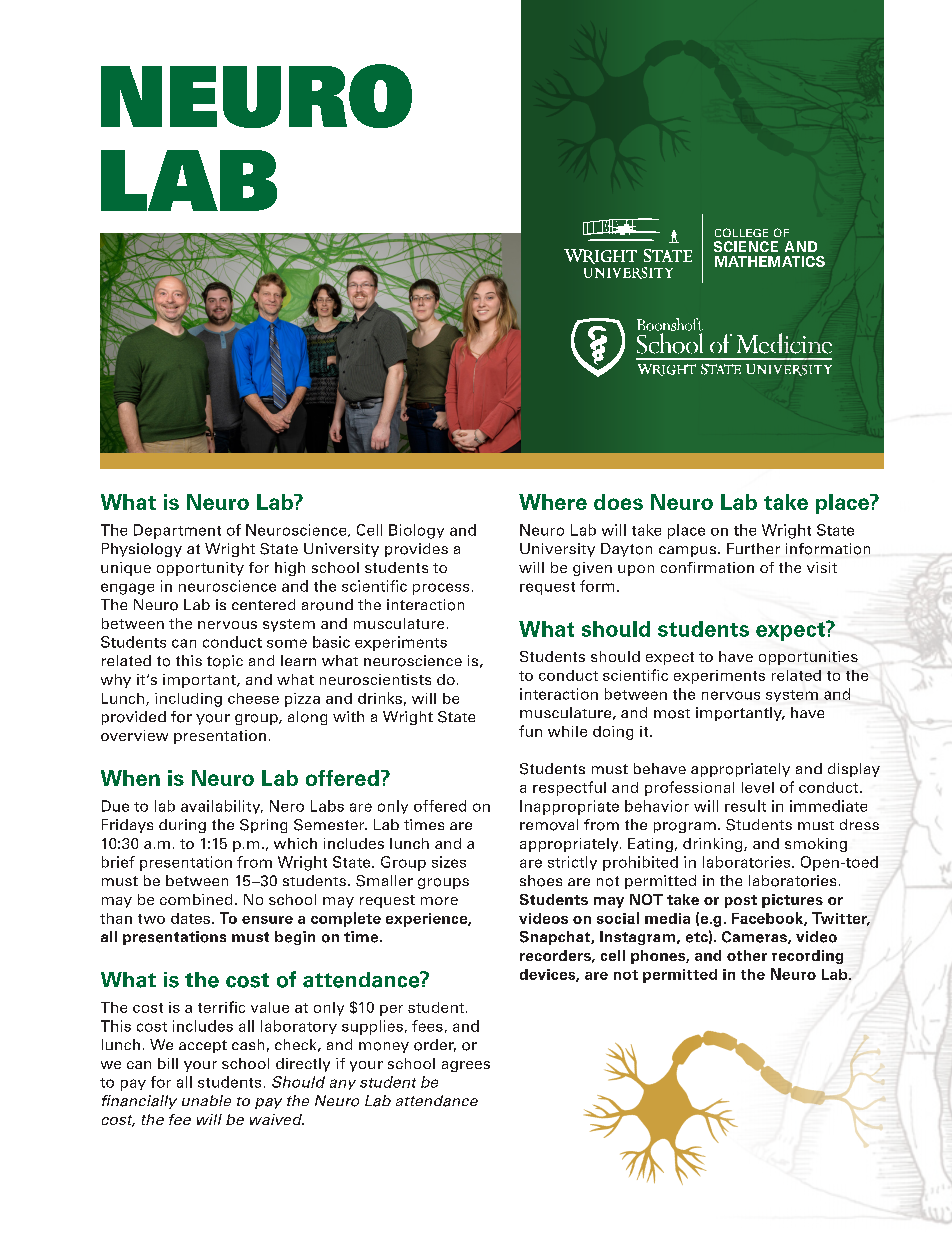  What do you see at coordinates (206, 1100) in the screenshot?
I see `unable` at bounding box center [206, 1100].
